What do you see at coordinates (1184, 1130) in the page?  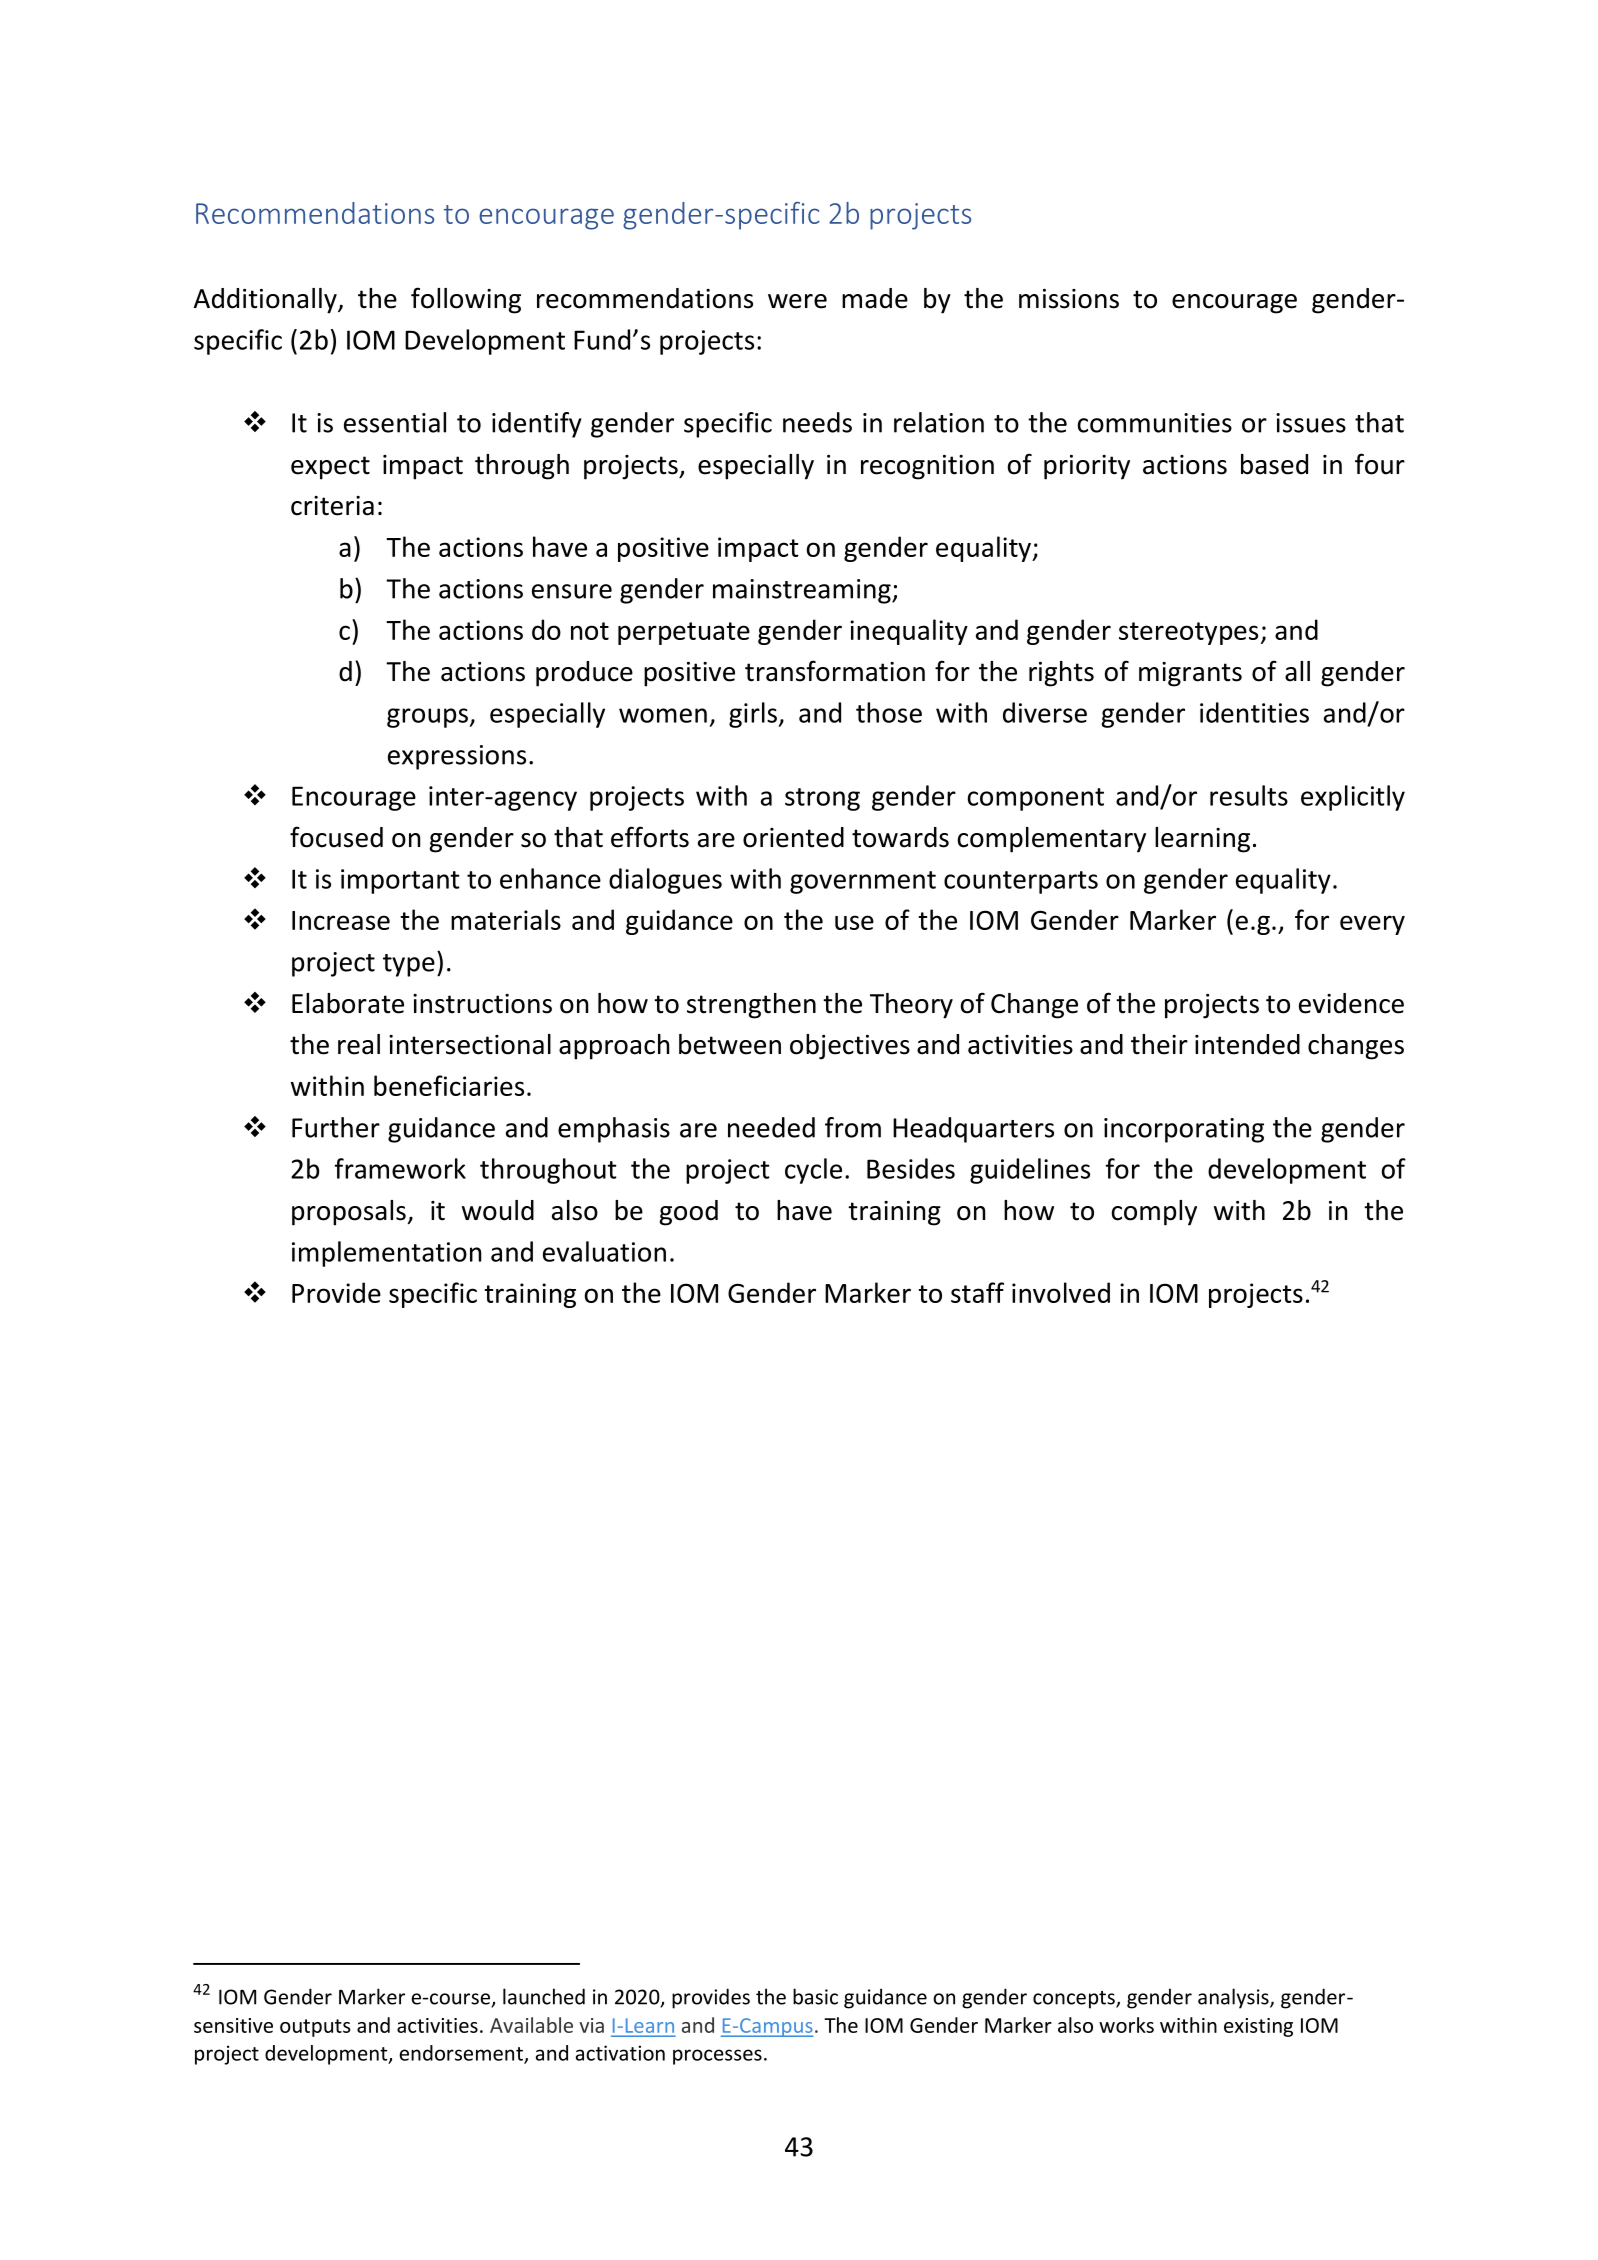 I see `incorporating` at bounding box center [1184, 1130].
